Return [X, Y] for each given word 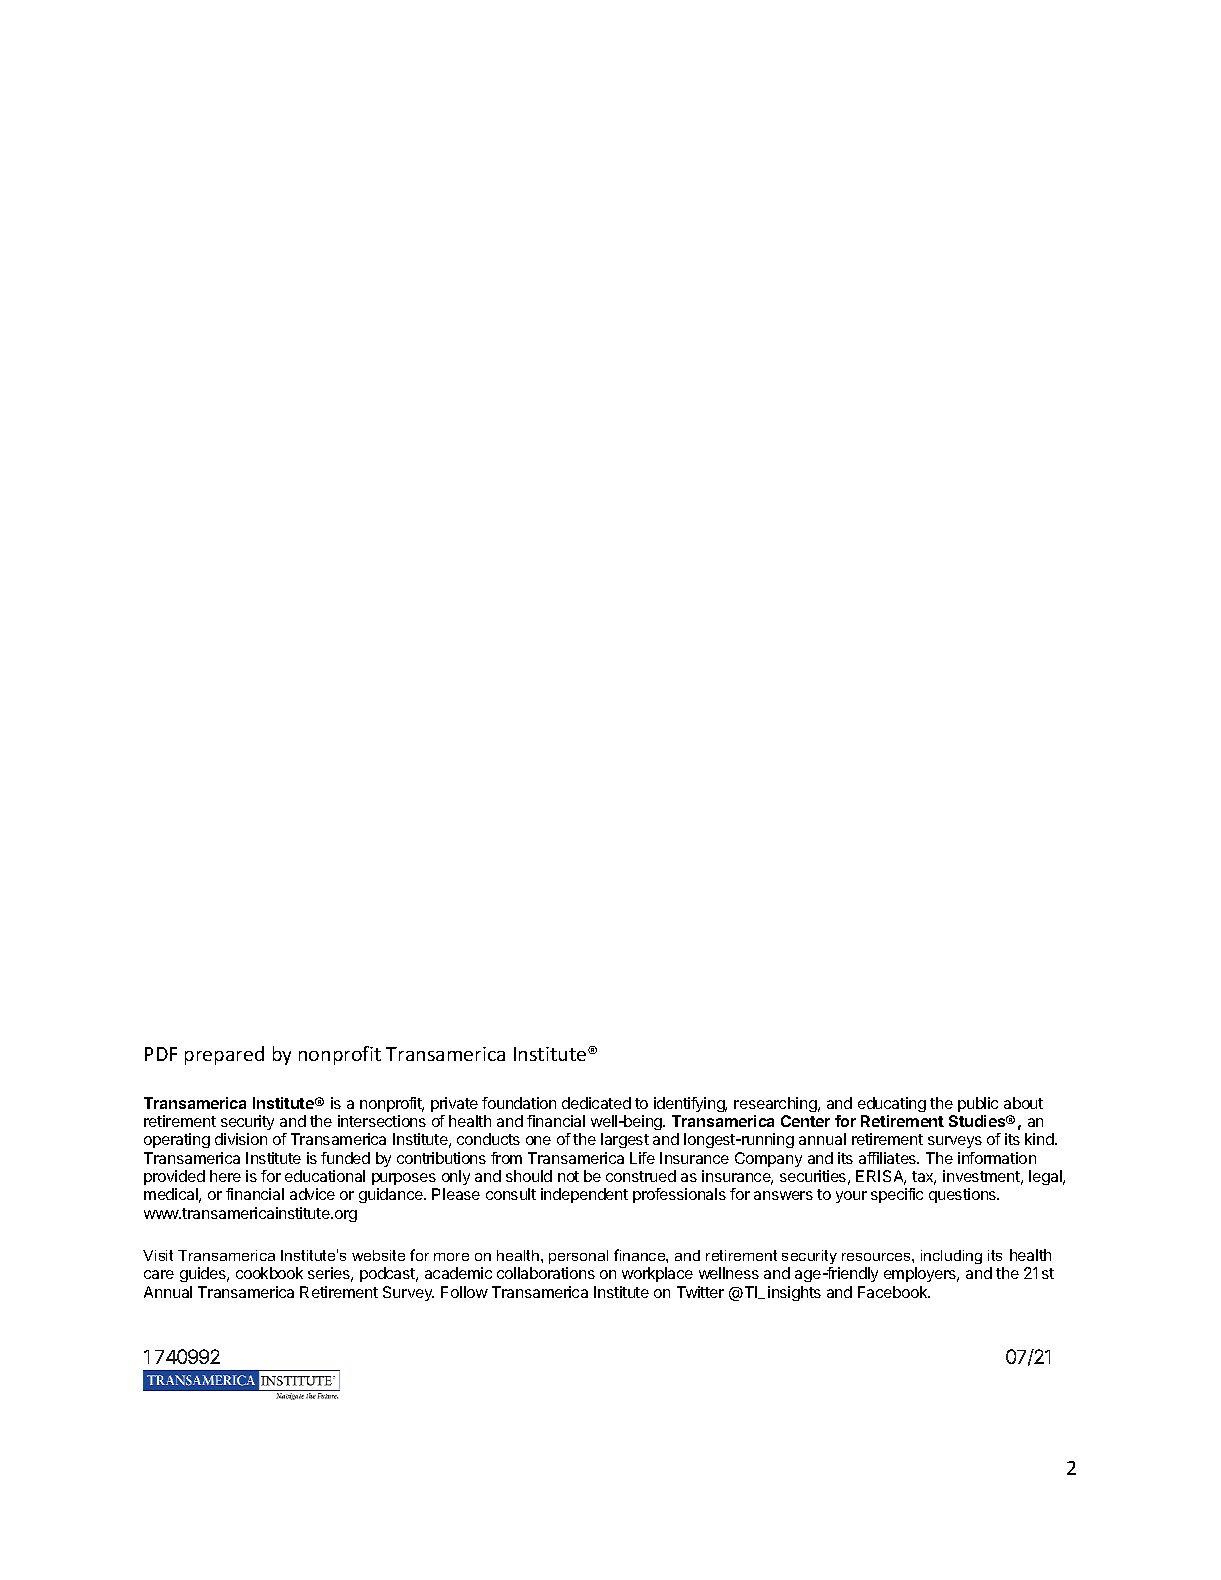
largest [625, 1140]
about [1023, 1103]
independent [584, 1195]
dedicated [596, 1103]
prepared [224, 1055]
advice [312, 1194]
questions [964, 1195]
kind [1040, 1139]
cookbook [269, 1273]
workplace [657, 1274]
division [241, 1139]
